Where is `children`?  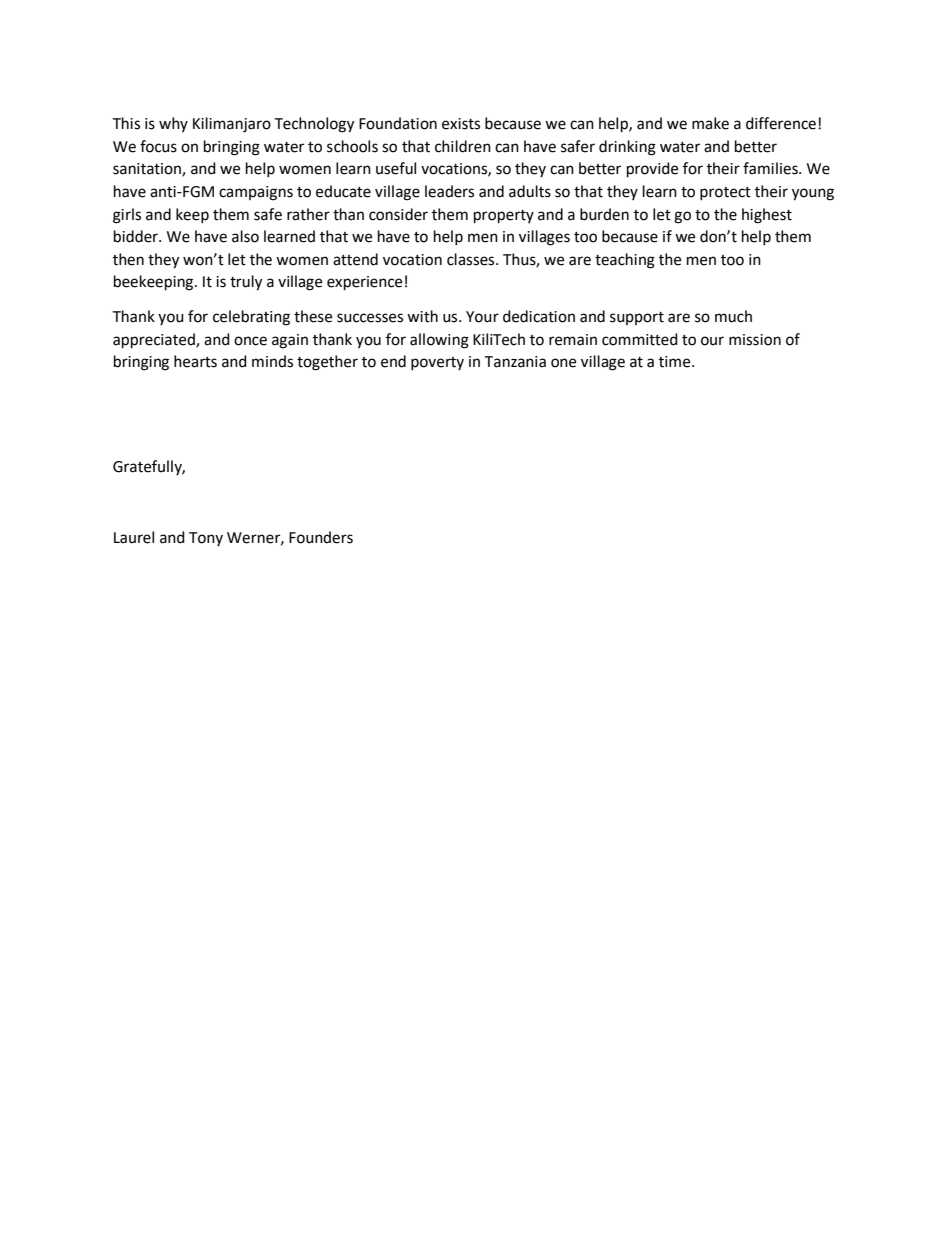
children is located at coordinates (463, 146).
